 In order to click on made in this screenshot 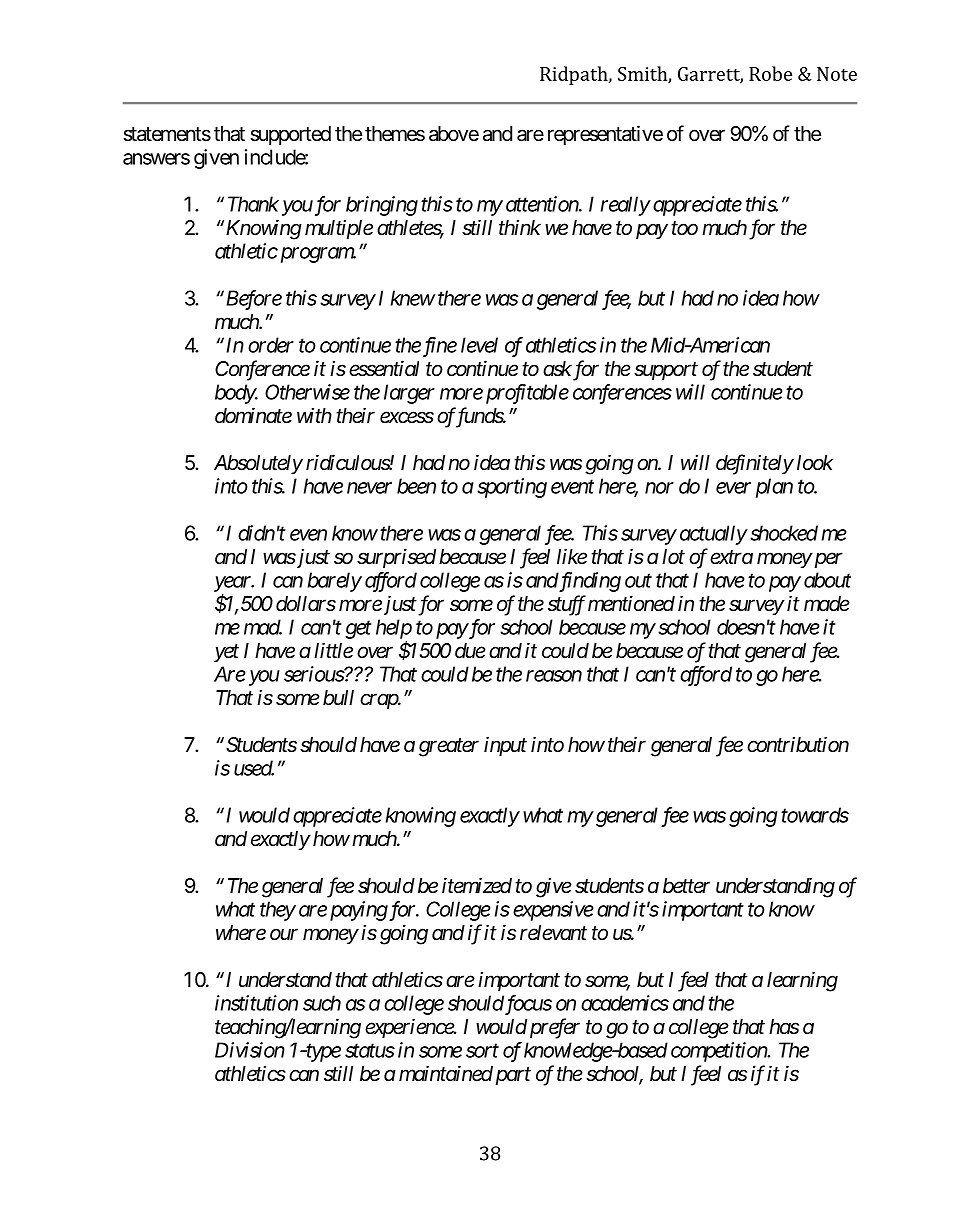, I will do `click(827, 604)`.
